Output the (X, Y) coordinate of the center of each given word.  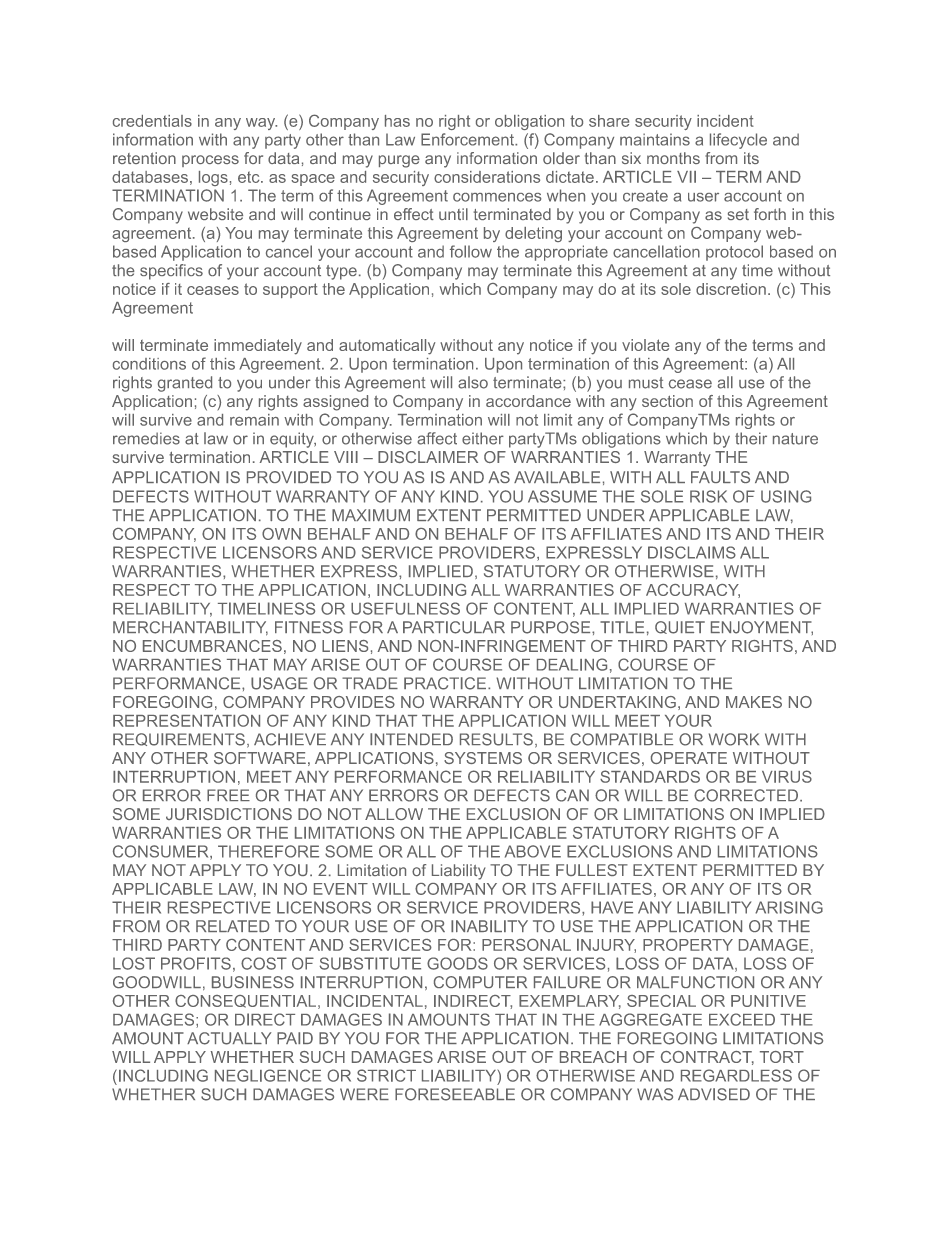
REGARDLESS (736, 1075)
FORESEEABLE (455, 1094)
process (210, 161)
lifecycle (738, 141)
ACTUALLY (229, 1038)
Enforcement (468, 139)
